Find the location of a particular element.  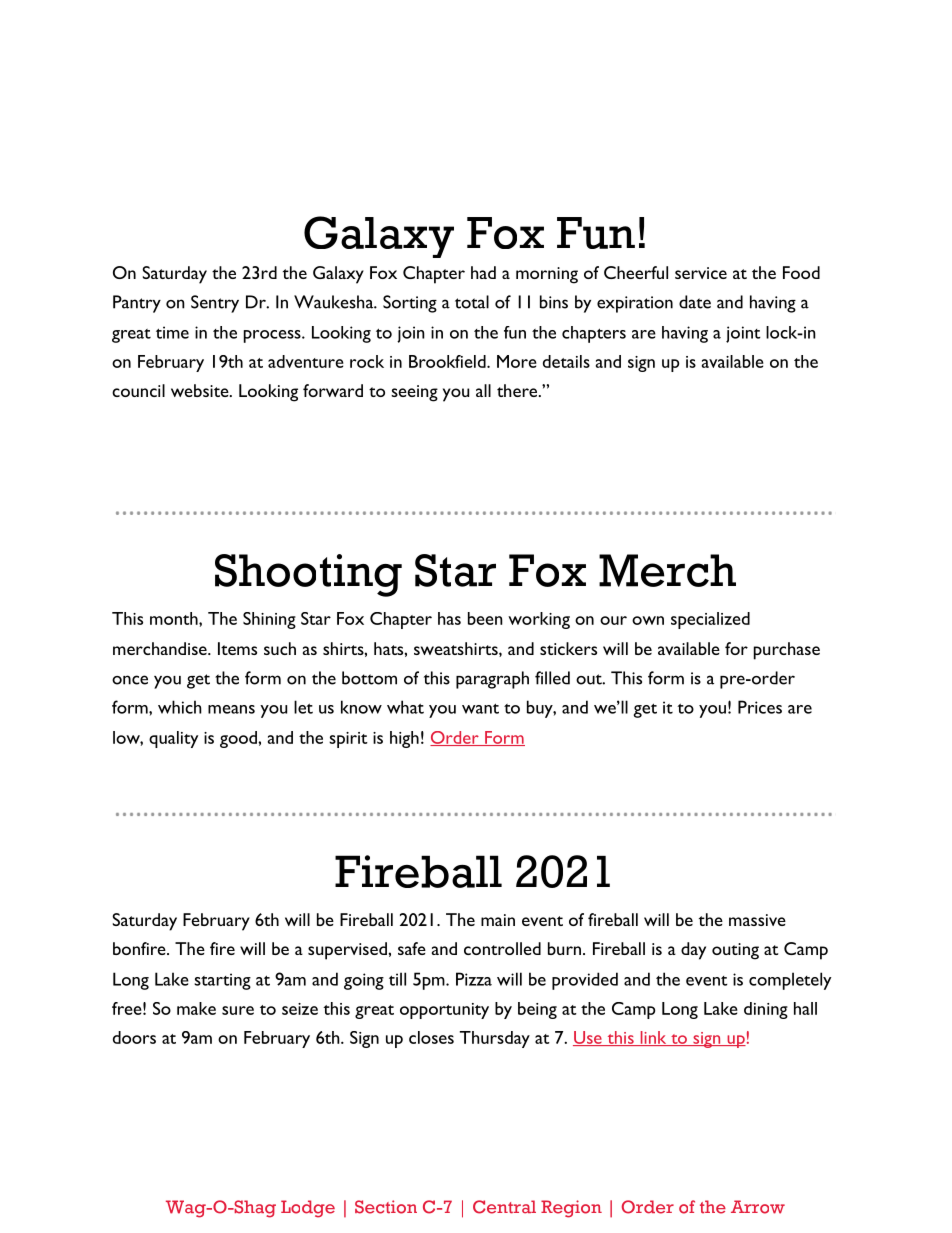

Region is located at coordinates (571, 1209).
